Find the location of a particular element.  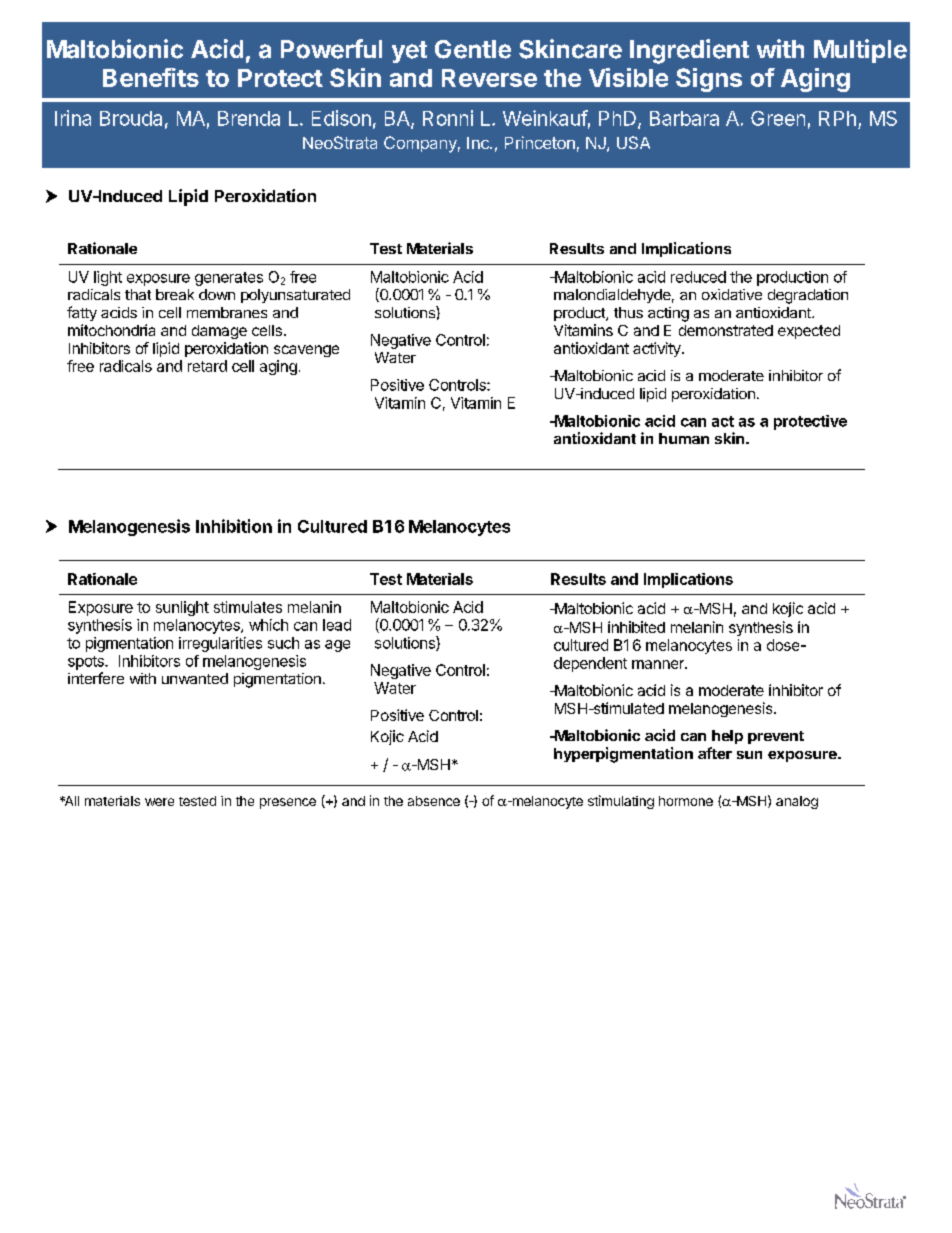

generates is located at coordinates (229, 279).
